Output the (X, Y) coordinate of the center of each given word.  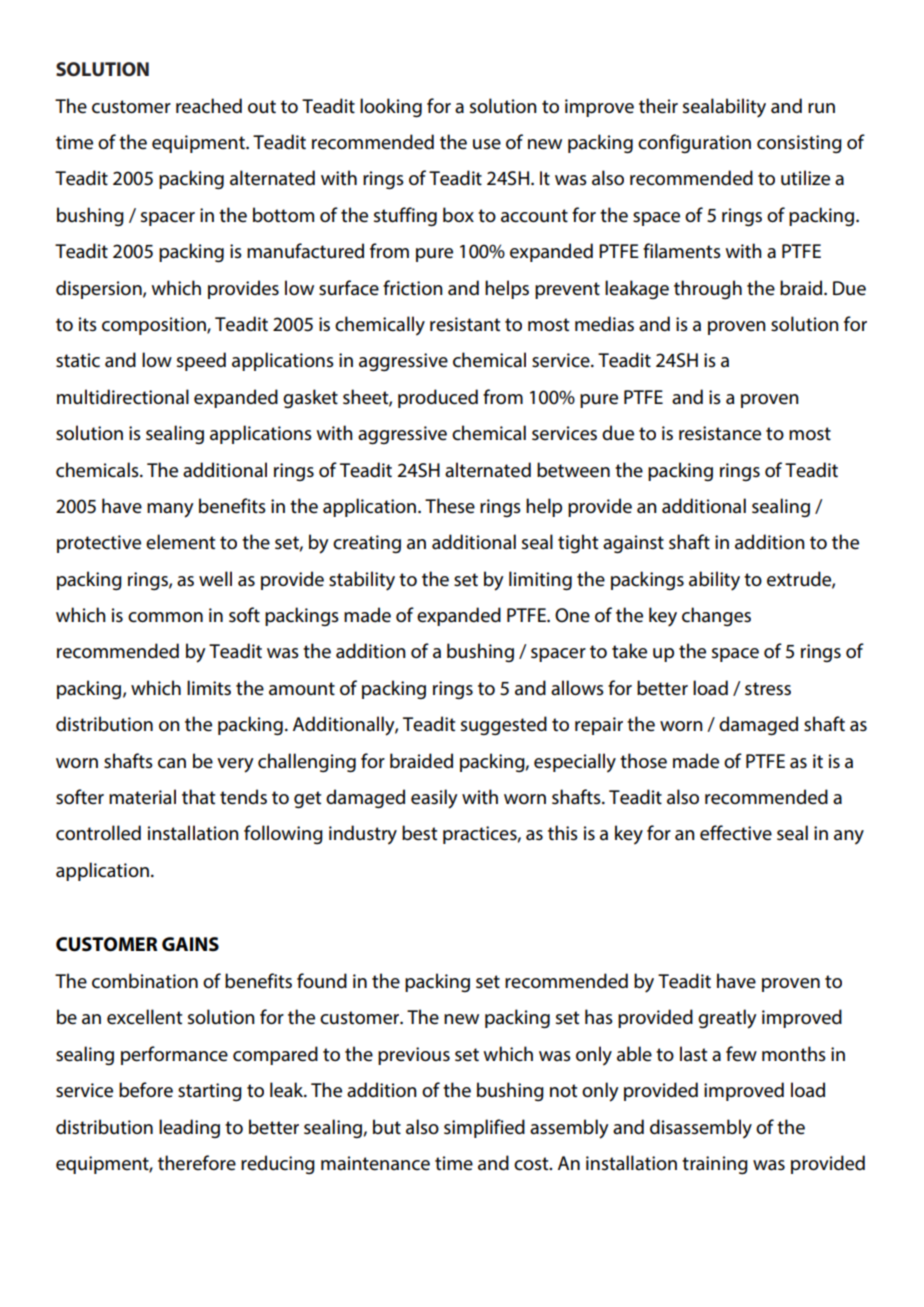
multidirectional (123, 397)
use (487, 144)
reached (209, 106)
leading (189, 1128)
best (419, 833)
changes (716, 616)
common (165, 617)
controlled (98, 833)
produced (438, 398)
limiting (540, 580)
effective (736, 833)
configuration (694, 143)
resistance (720, 433)
